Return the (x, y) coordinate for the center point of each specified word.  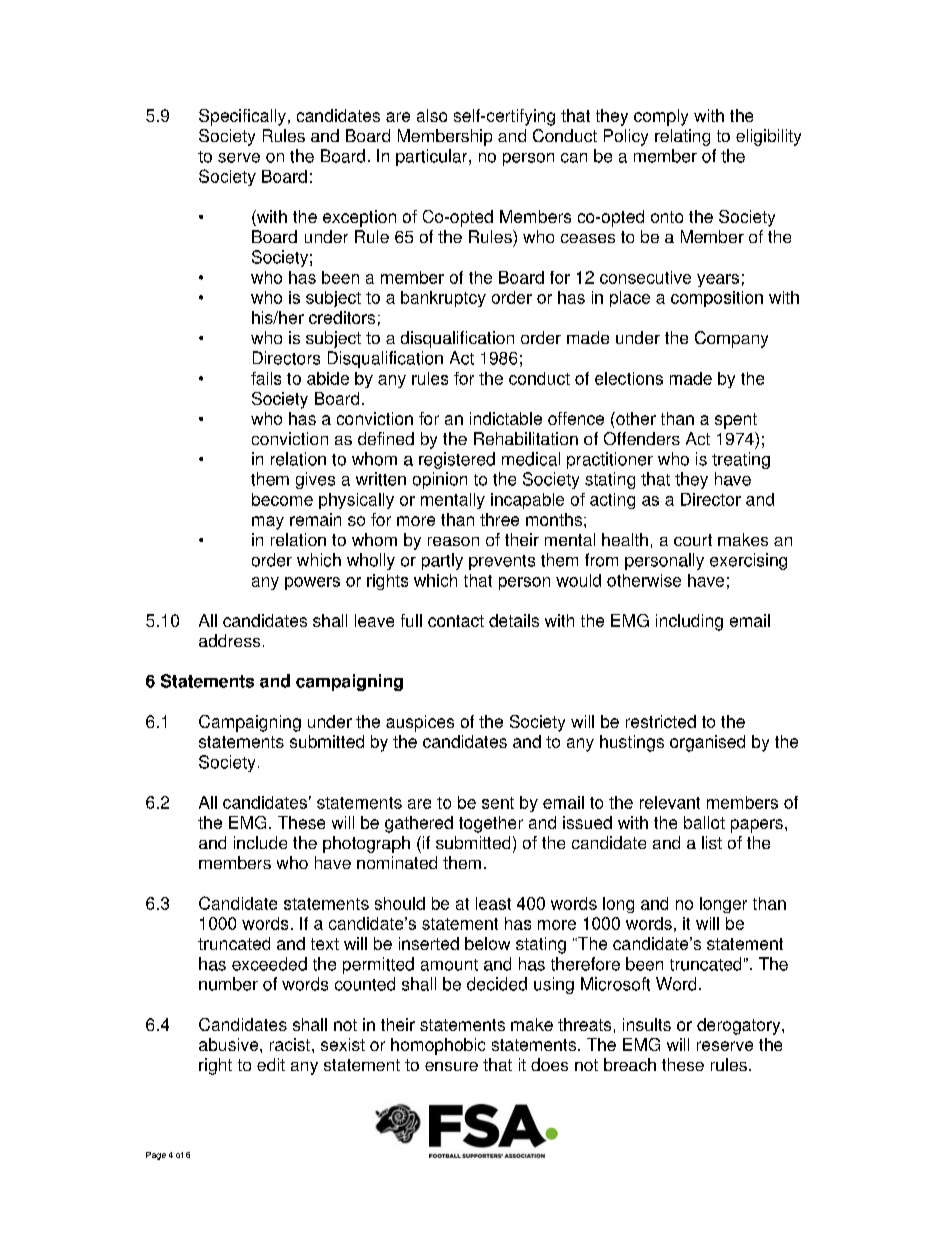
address (229, 640)
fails (266, 378)
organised (707, 743)
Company (731, 339)
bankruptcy (443, 299)
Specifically (242, 117)
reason (453, 541)
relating (682, 137)
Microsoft (615, 984)
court (693, 540)
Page (156, 1156)
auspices (420, 723)
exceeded (269, 964)
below (487, 943)
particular (433, 157)
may (268, 523)
